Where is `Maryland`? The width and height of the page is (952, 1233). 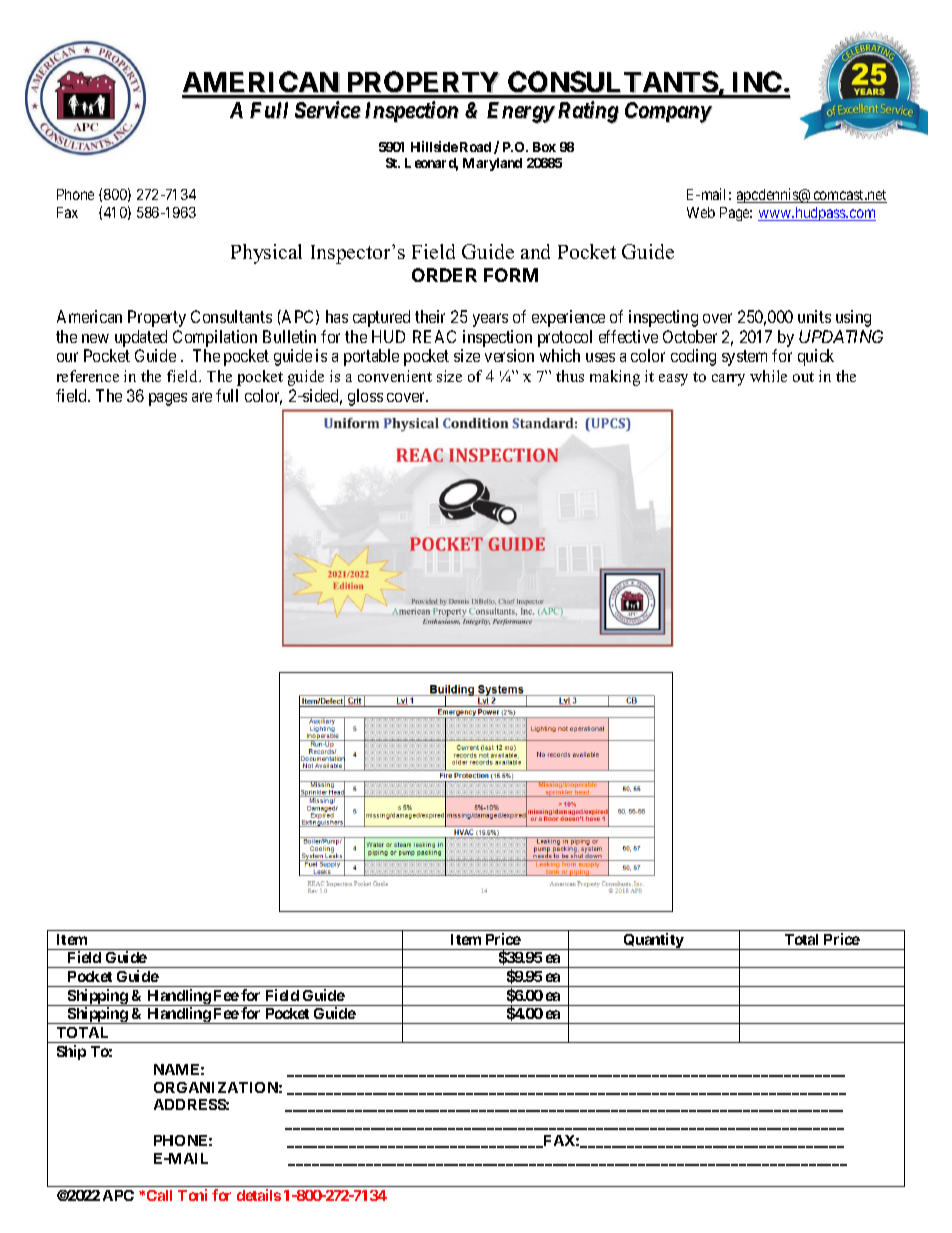 Maryland is located at coordinates (492, 164).
